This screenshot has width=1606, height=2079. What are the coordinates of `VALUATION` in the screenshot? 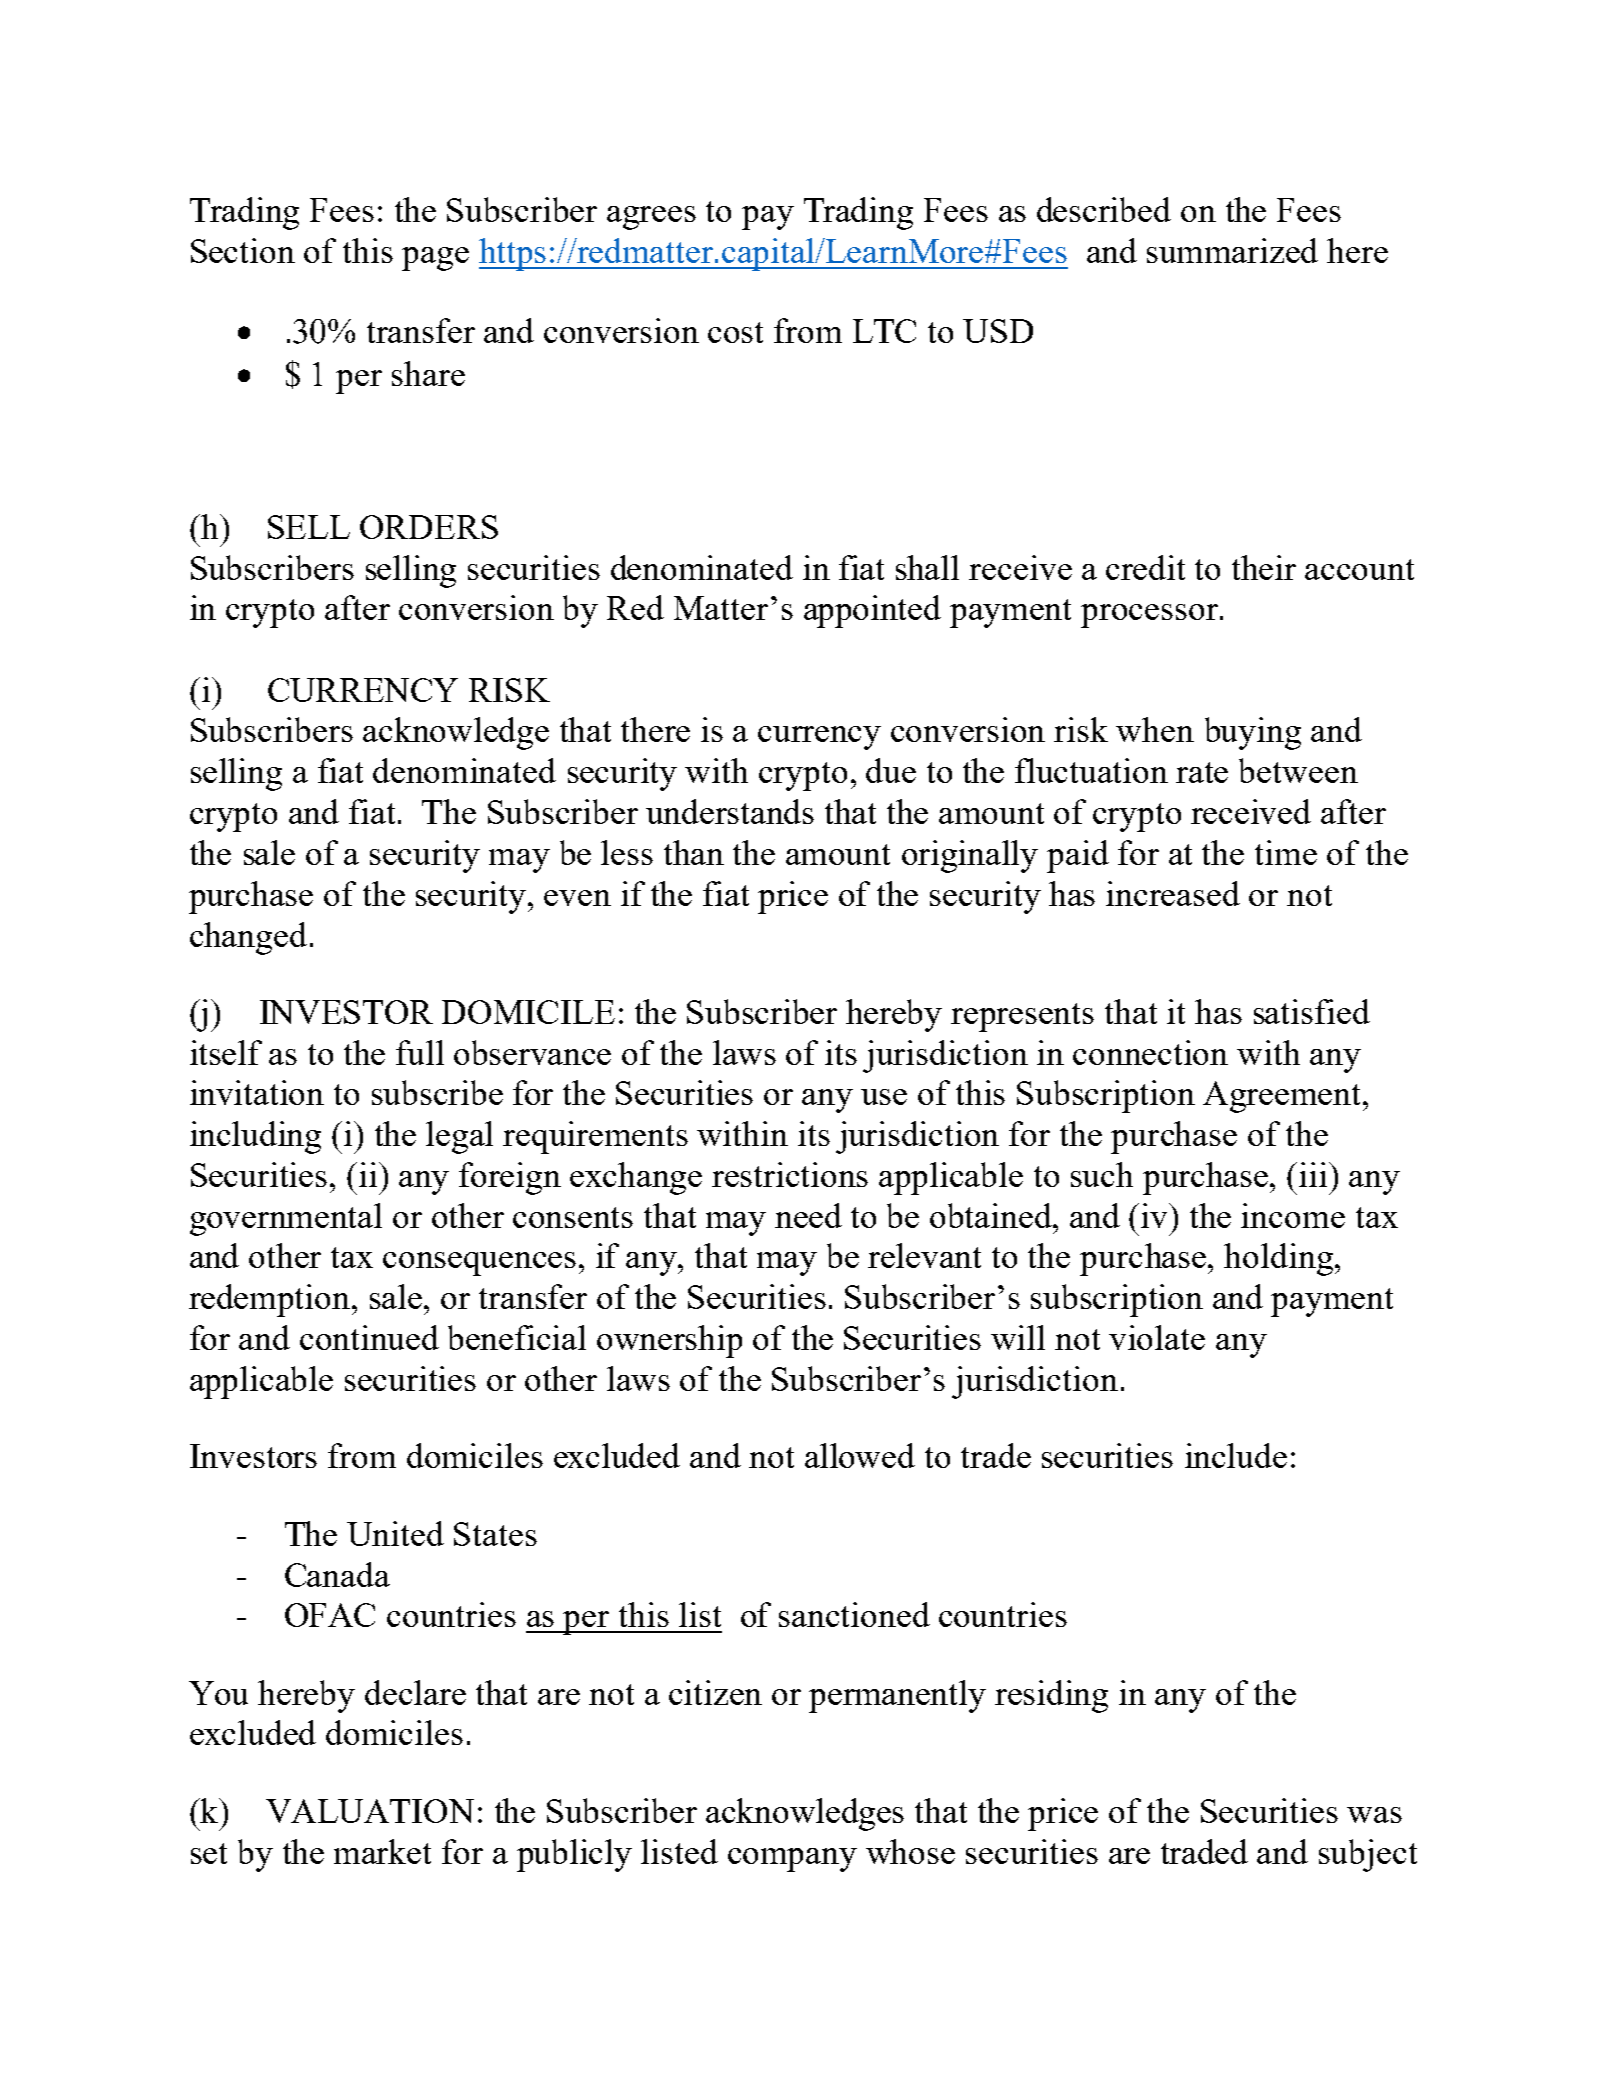 It's located at (370, 1811).
